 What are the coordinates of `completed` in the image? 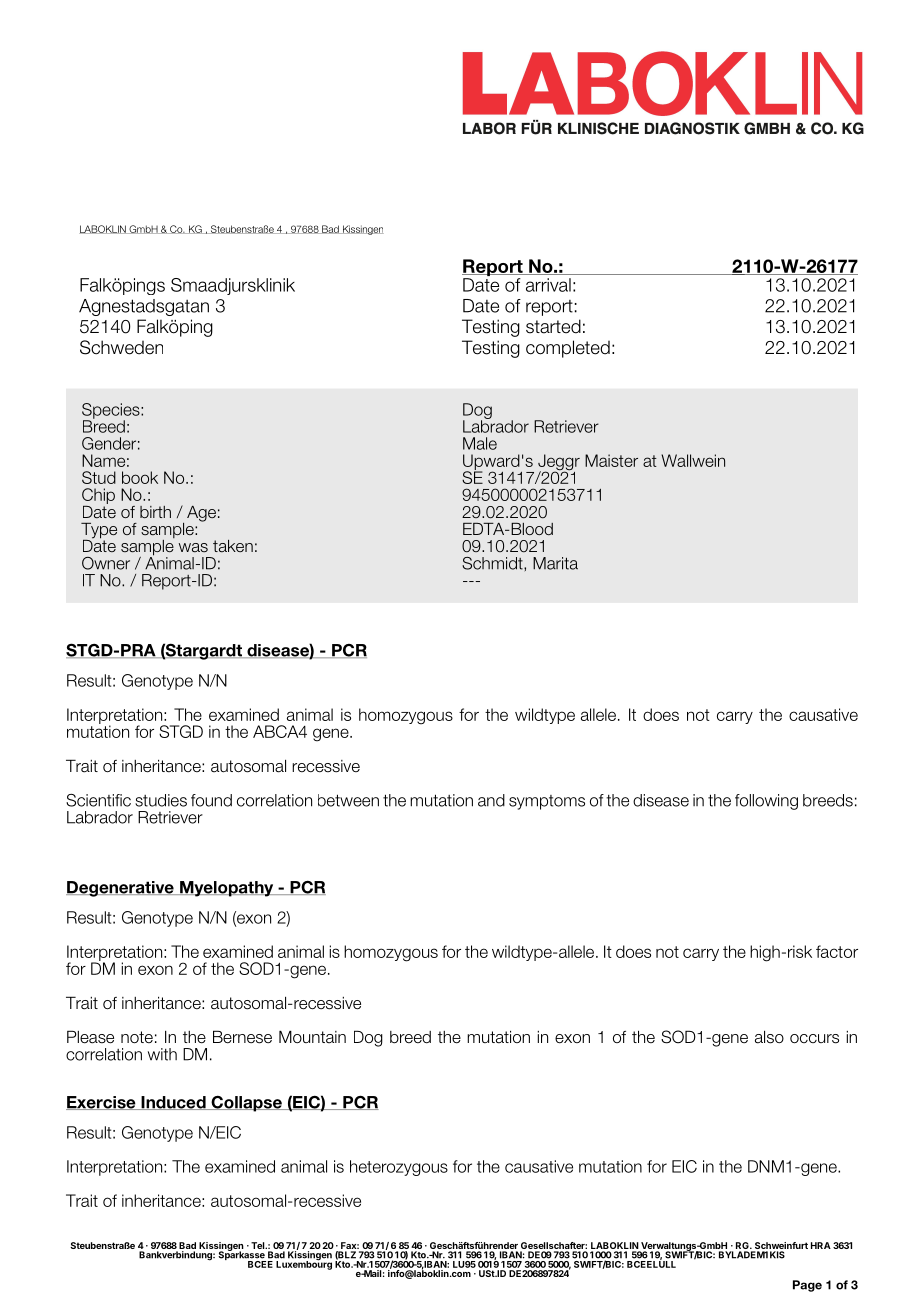 It's located at (568, 349).
